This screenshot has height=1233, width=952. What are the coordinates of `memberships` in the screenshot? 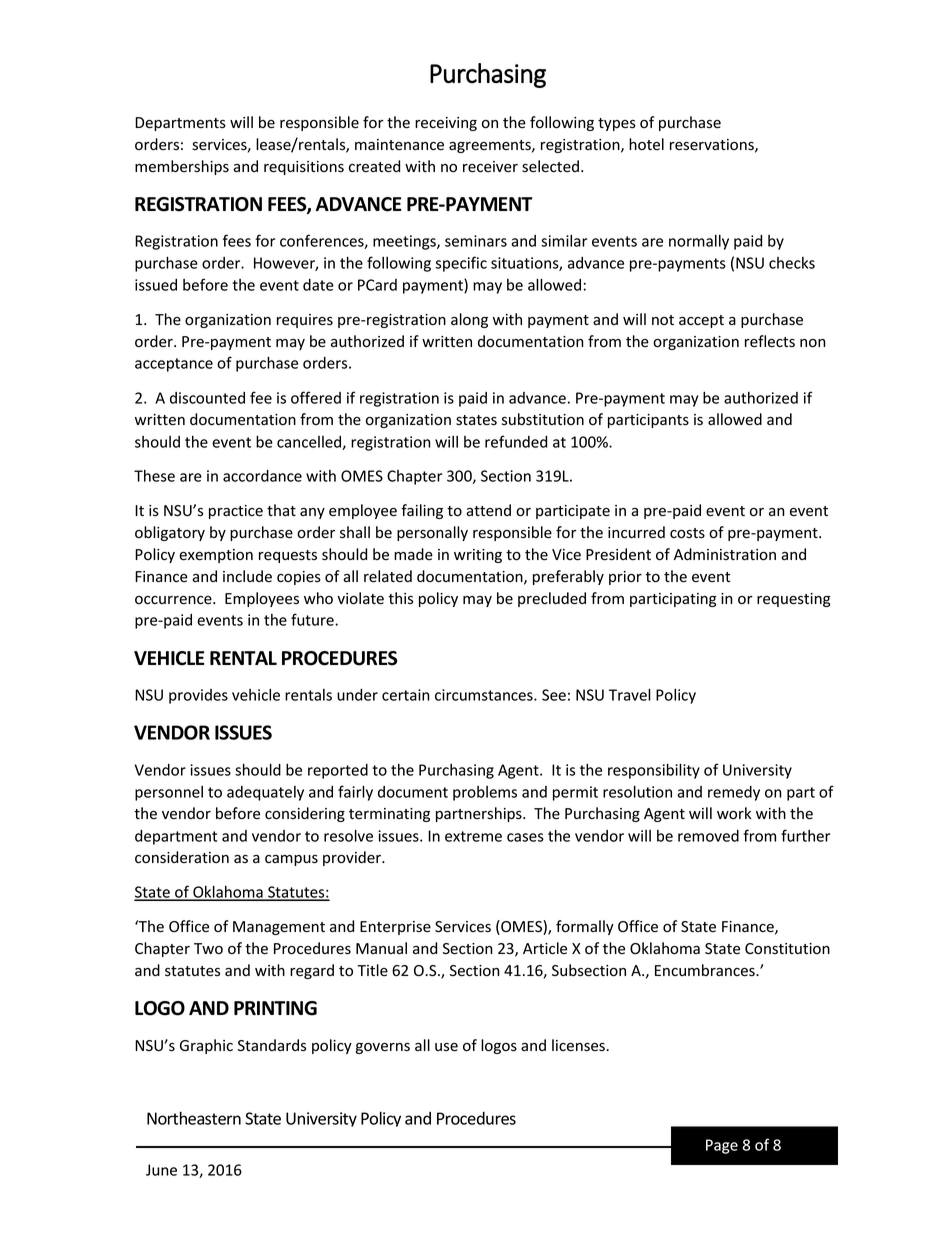 It's located at (182, 167).
